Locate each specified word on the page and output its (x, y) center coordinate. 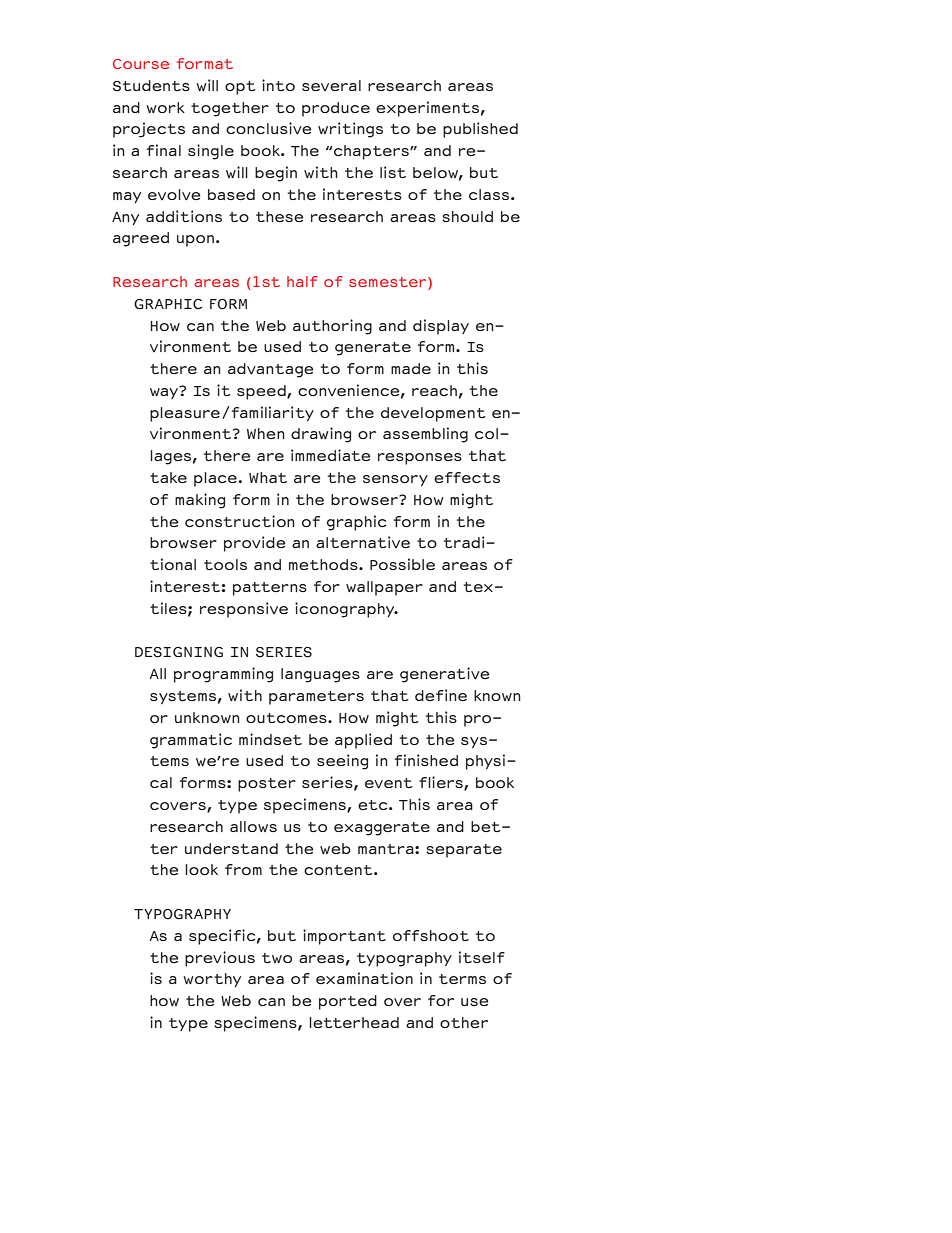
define (441, 695)
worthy (212, 980)
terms (462, 979)
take (168, 477)
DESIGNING (179, 652)
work (165, 107)
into (278, 85)
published (480, 130)
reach (434, 390)
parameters (316, 698)
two (277, 958)
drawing (321, 435)
